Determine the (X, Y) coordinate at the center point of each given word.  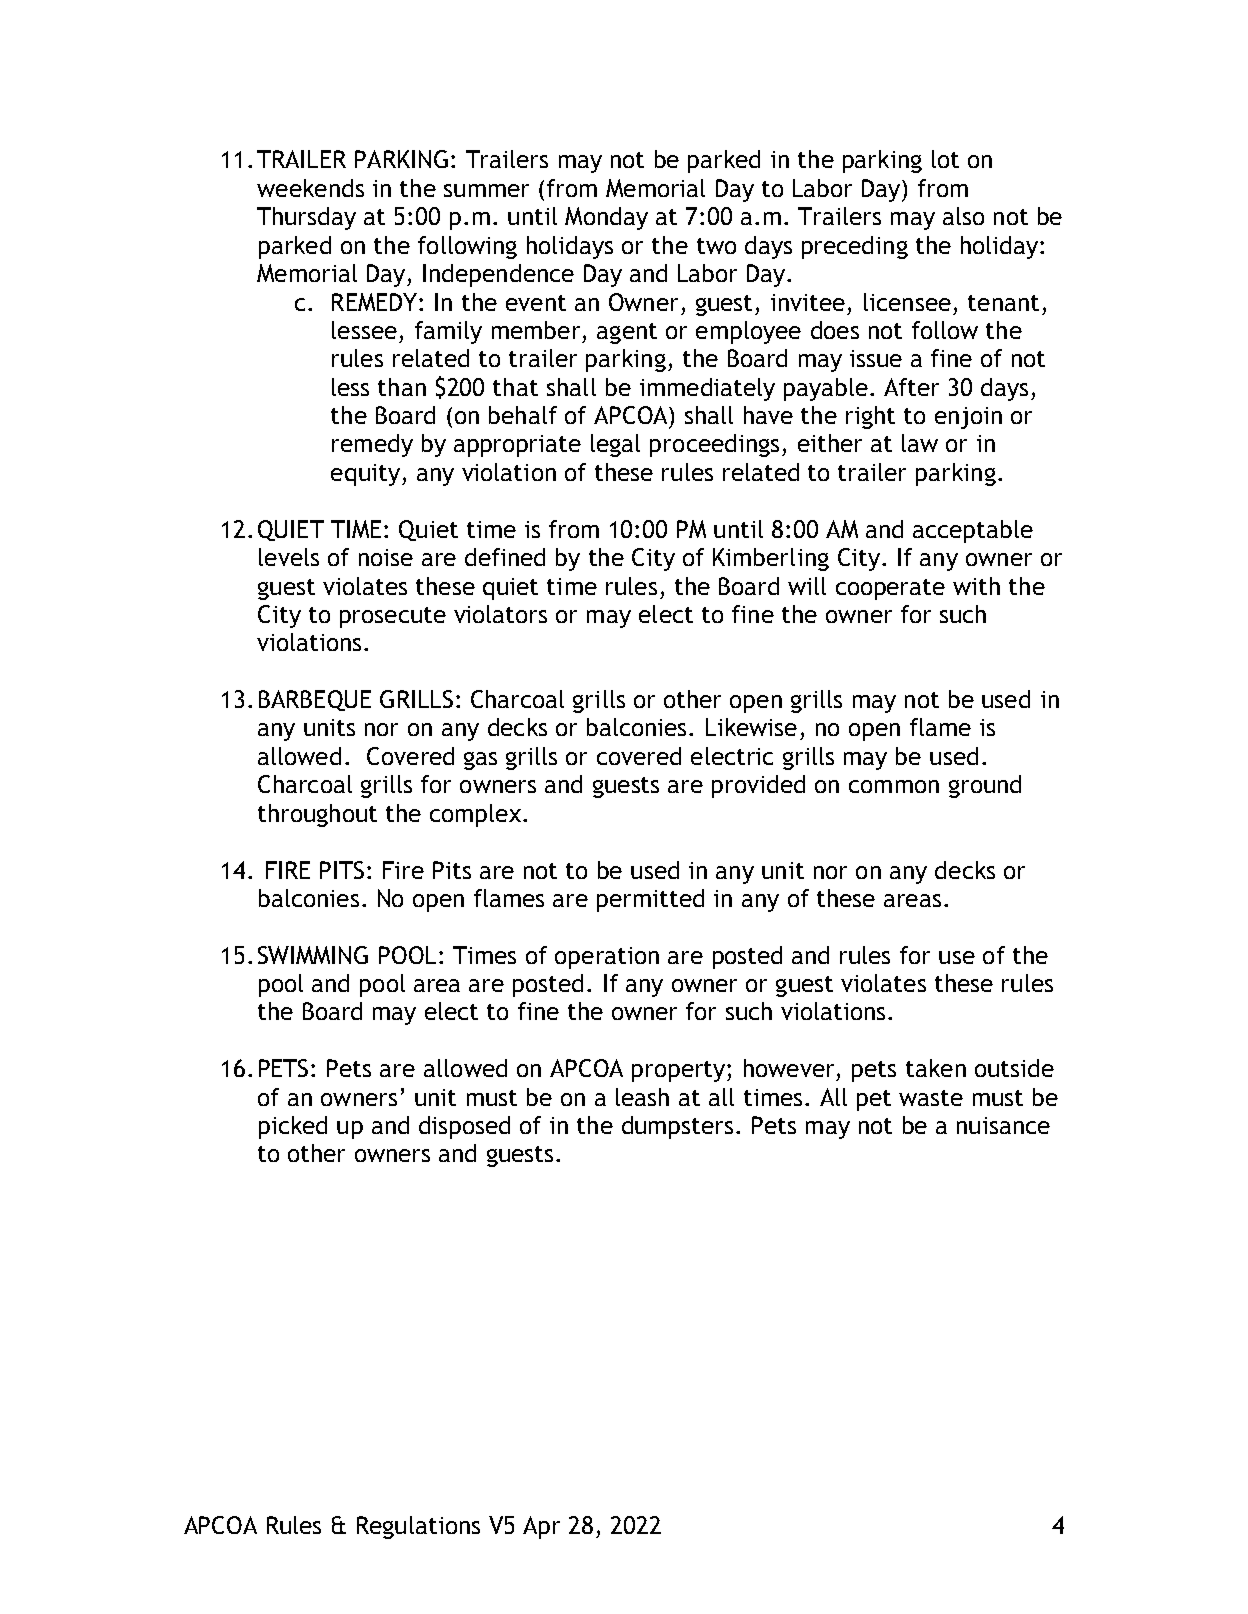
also (963, 216)
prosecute (393, 617)
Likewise (751, 727)
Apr (541, 1527)
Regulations (418, 1527)
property (680, 1071)
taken (936, 1068)
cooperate (890, 589)
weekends (310, 188)
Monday (606, 218)
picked (293, 1127)
